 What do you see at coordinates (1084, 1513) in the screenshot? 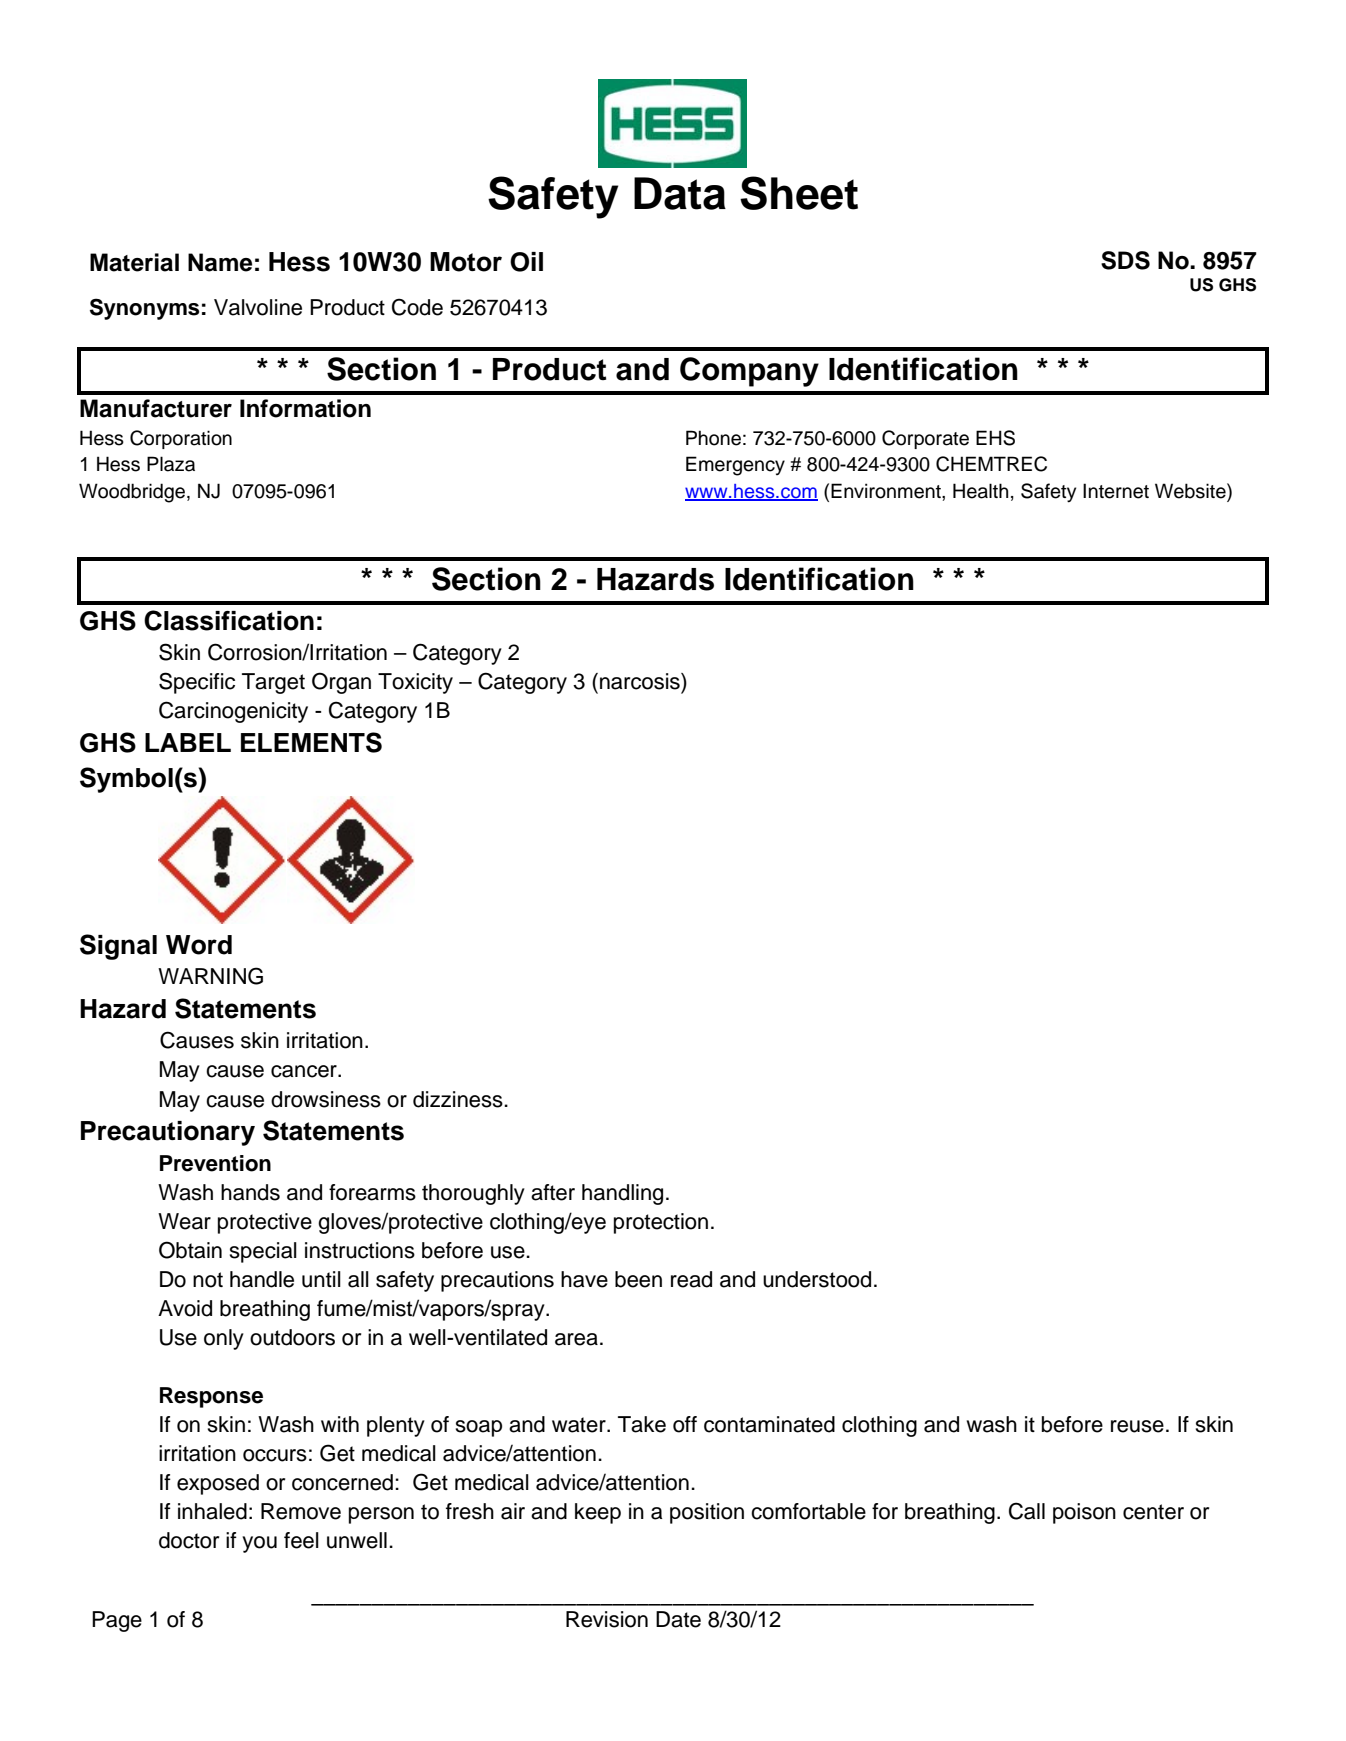
I see `poison` at bounding box center [1084, 1513].
